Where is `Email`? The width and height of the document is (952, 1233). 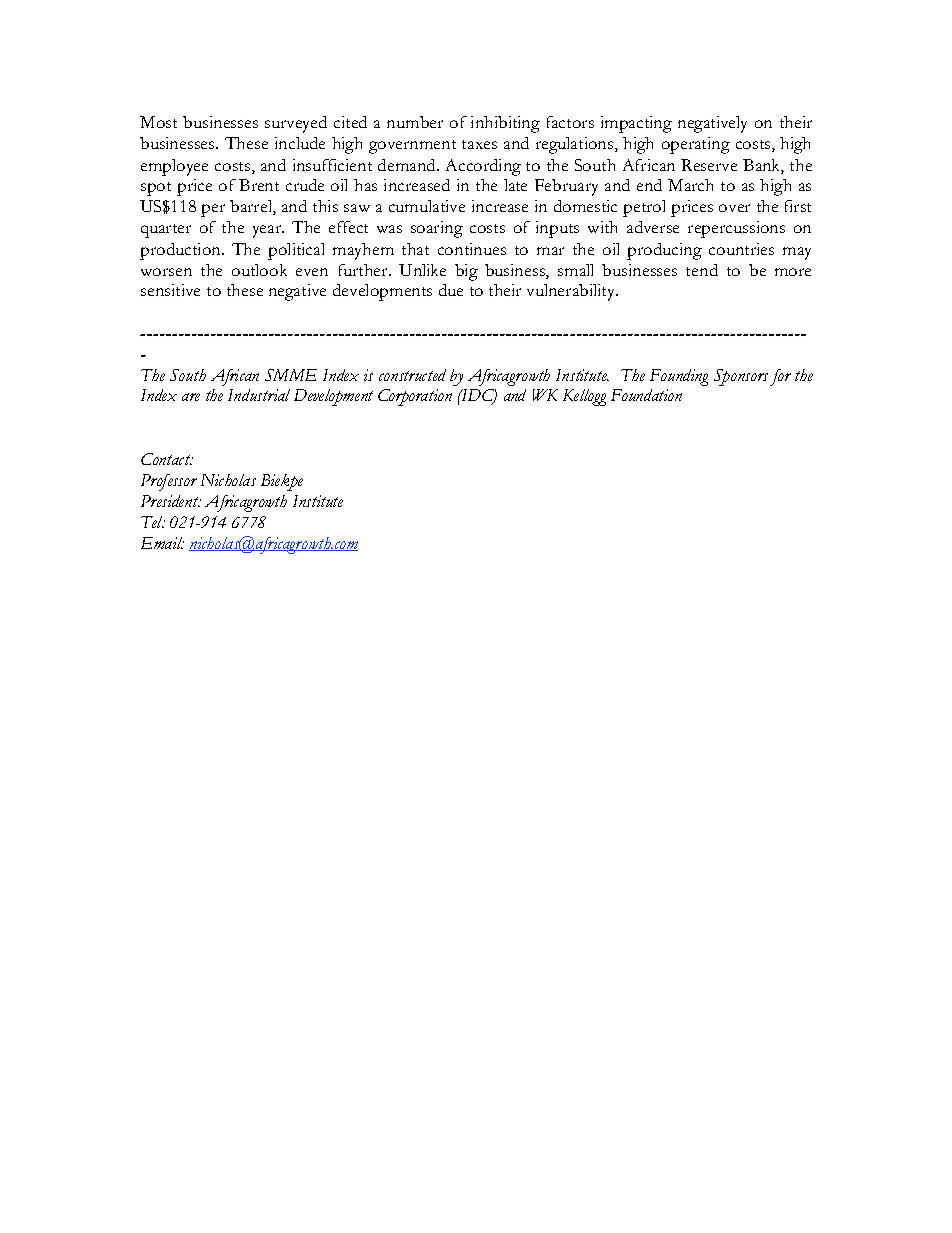 Email is located at coordinates (162, 543).
